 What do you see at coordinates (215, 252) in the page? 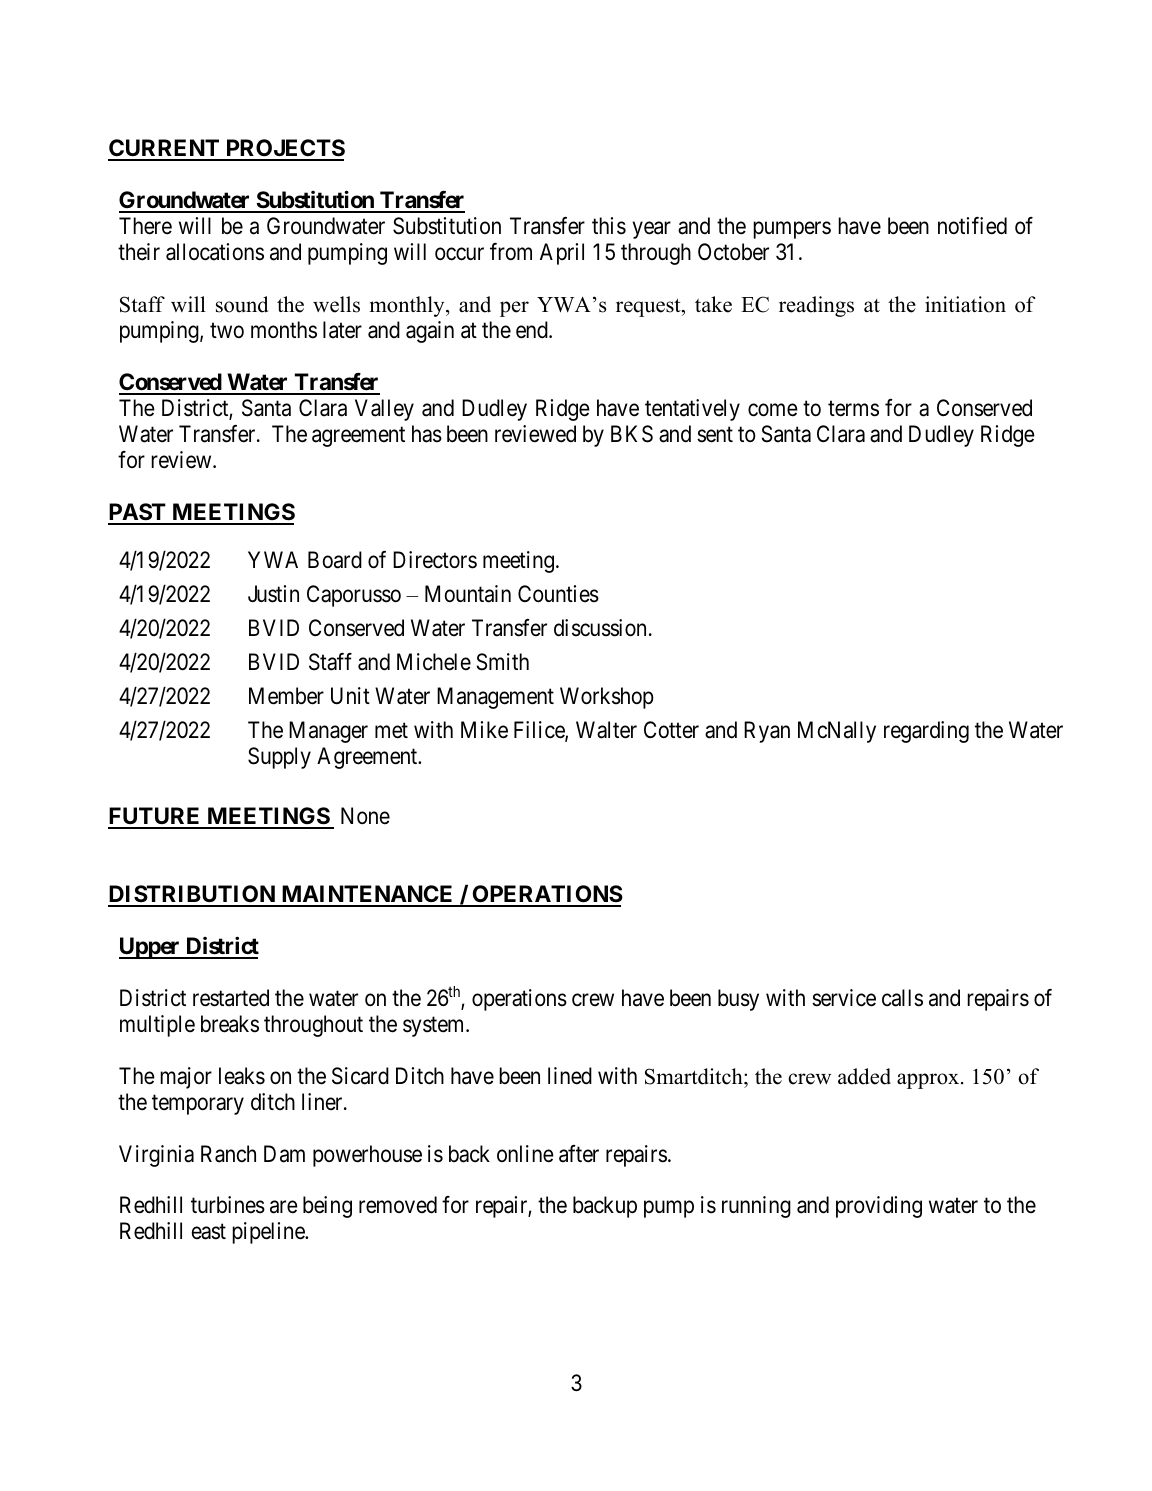
I see `allocations` at bounding box center [215, 252].
